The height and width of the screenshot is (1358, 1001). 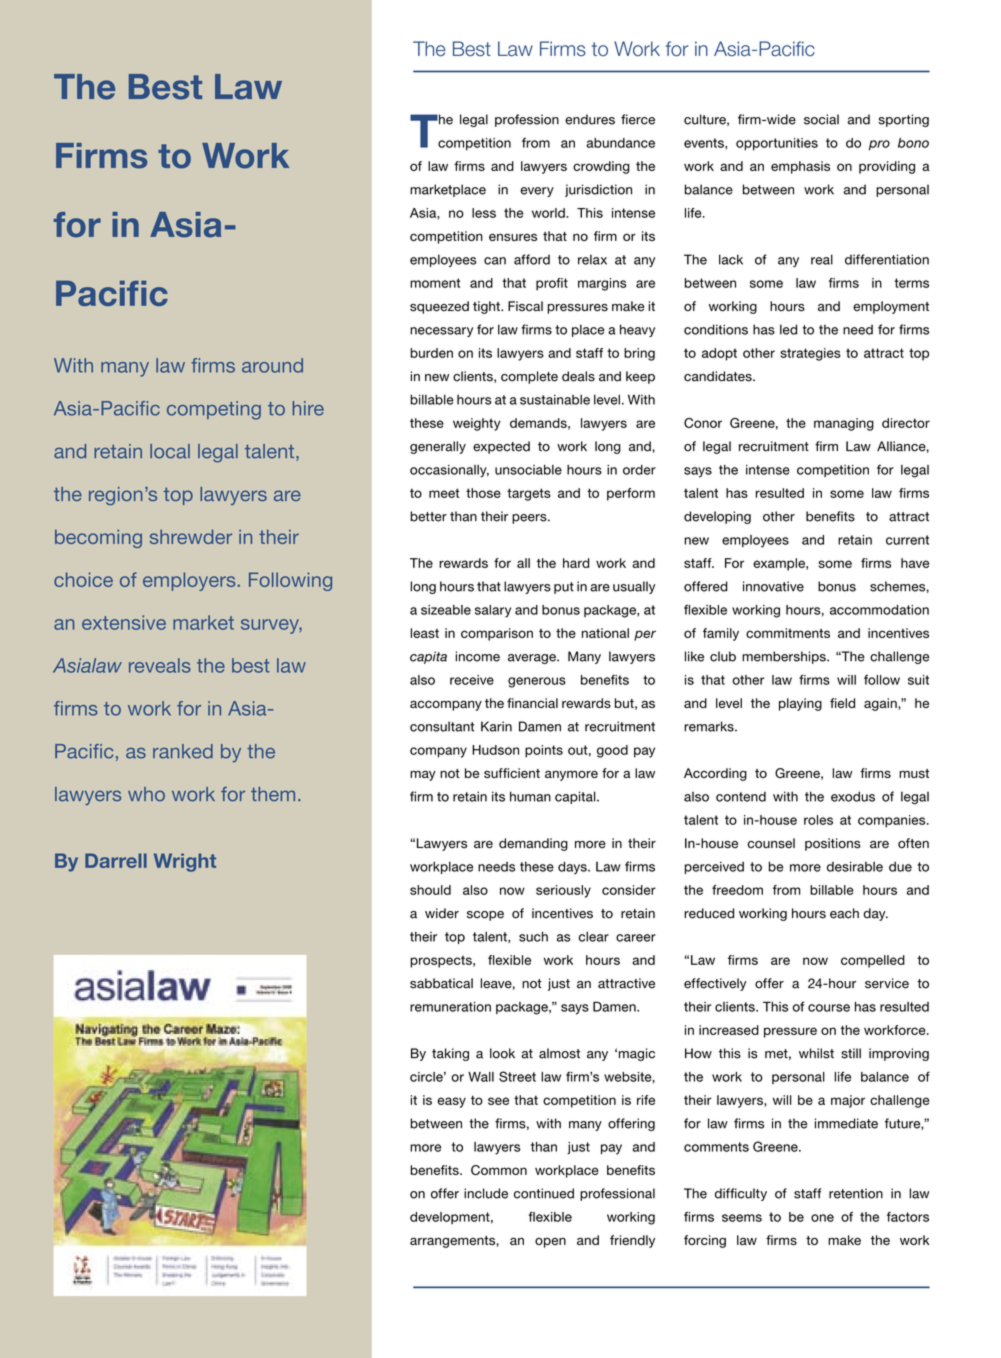 I want to click on receive, so click(x=472, y=680).
